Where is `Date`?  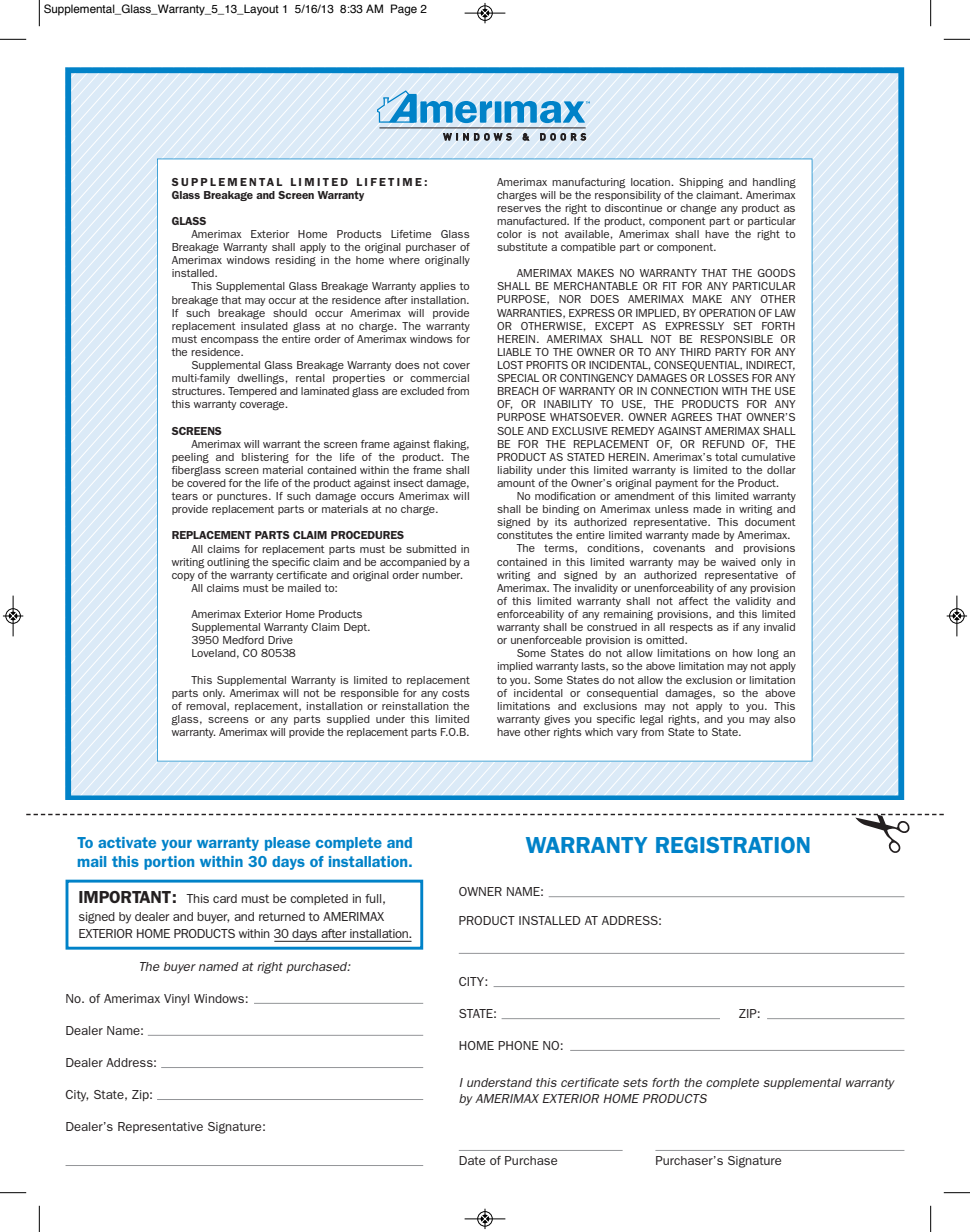 Date is located at coordinates (472, 1160).
